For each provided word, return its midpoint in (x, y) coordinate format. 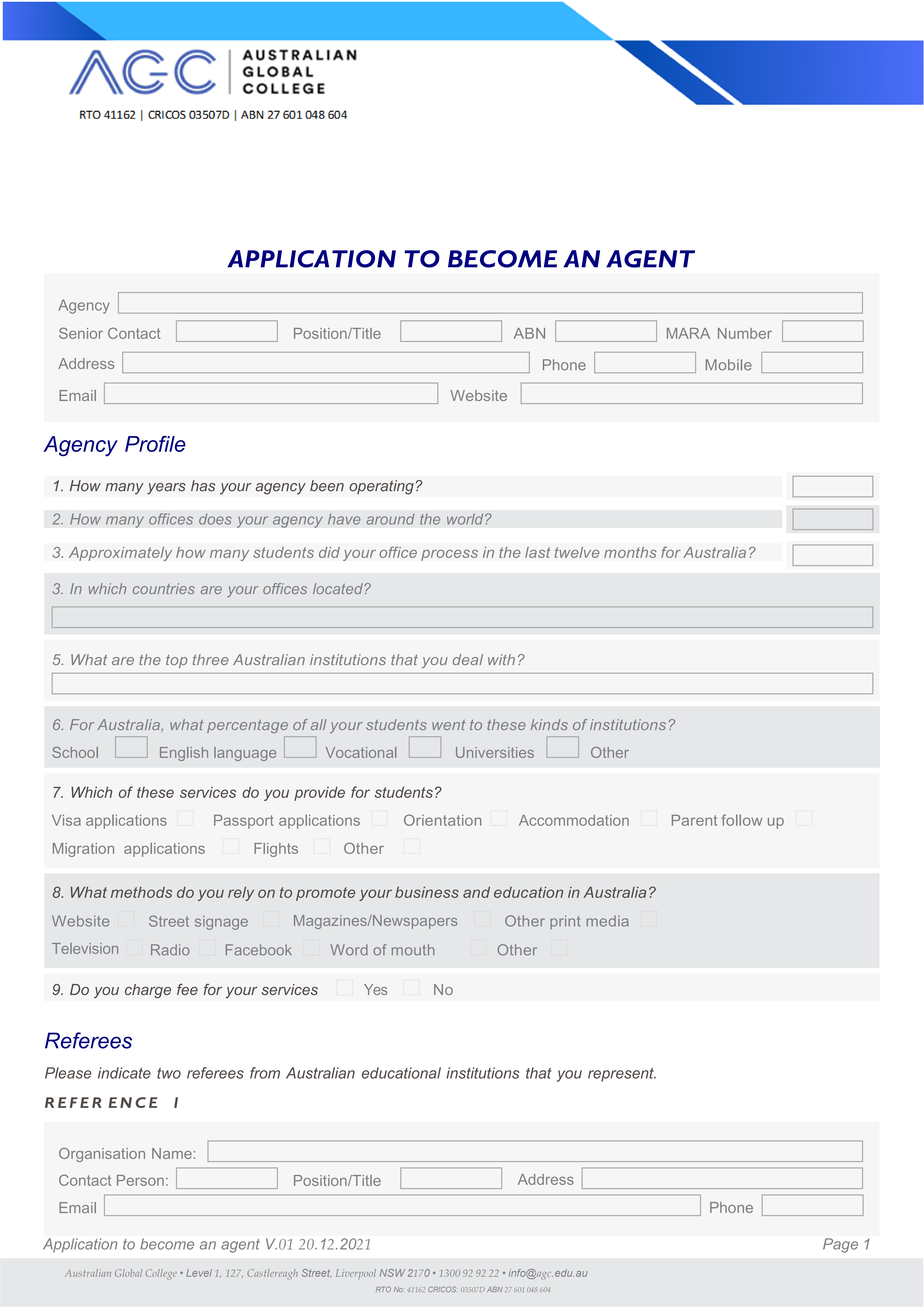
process (449, 555)
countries (164, 588)
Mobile (729, 365)
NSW (392, 1273)
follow (741, 820)
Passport (244, 822)
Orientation (443, 820)
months (630, 552)
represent (622, 1075)
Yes (375, 989)
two (169, 1073)
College (161, 1274)
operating (381, 487)
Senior (81, 333)
